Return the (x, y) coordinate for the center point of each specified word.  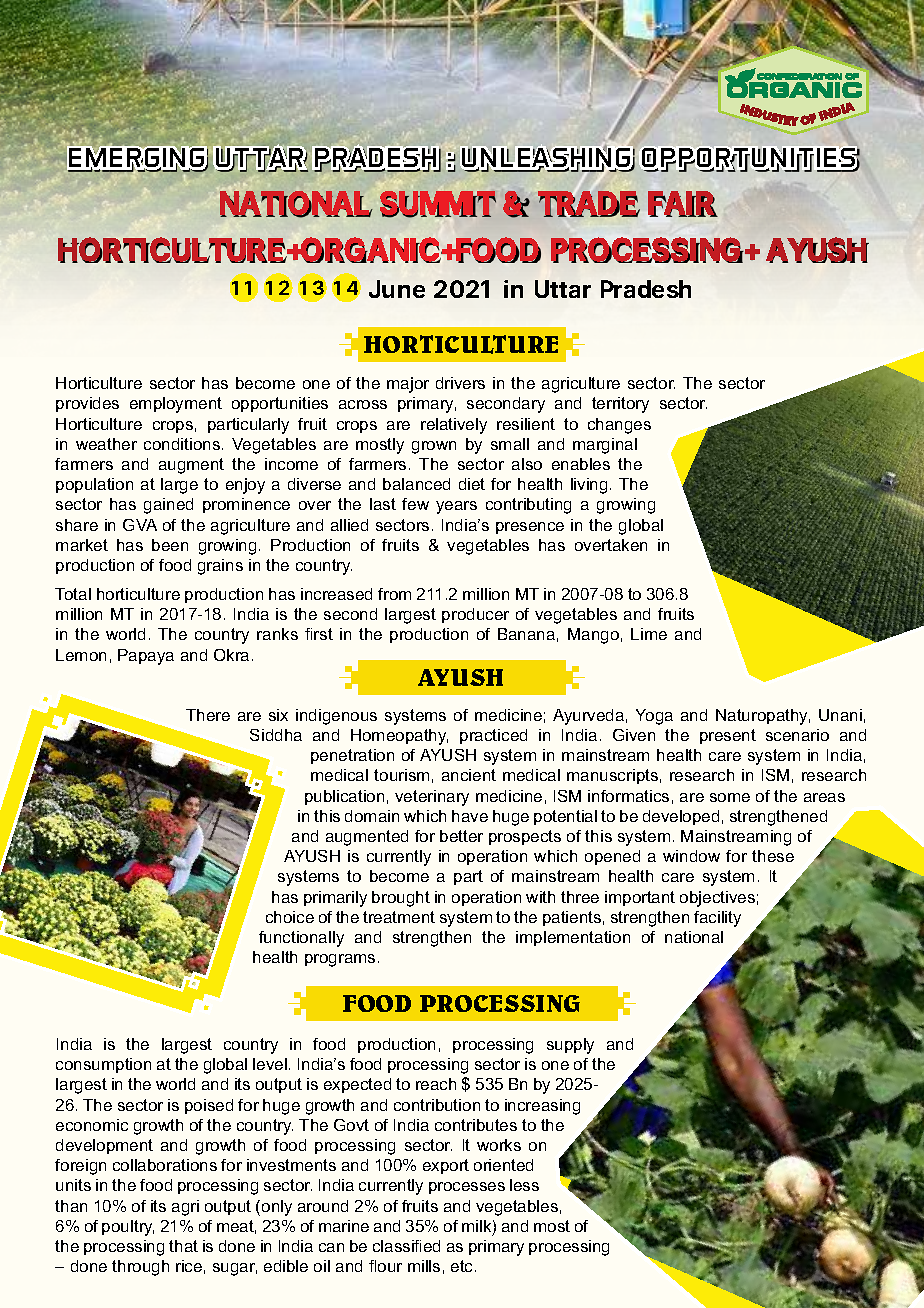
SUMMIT (438, 204)
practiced (493, 736)
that (183, 1246)
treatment (399, 917)
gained (168, 506)
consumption (103, 1065)
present (728, 736)
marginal (605, 446)
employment (176, 405)
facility (717, 919)
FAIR (682, 204)
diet (472, 484)
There (208, 715)
